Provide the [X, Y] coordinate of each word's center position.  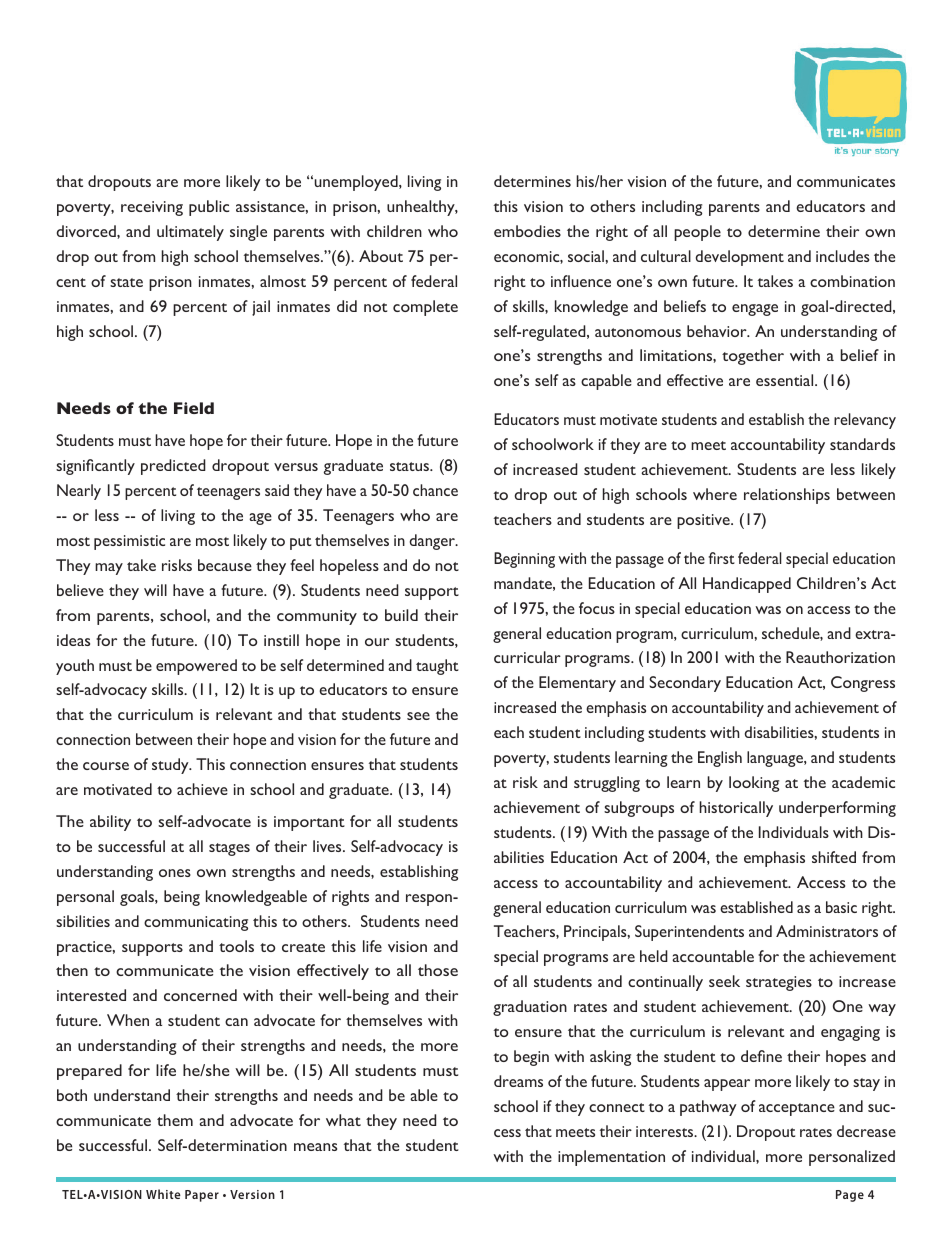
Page [850, 1196]
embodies [527, 231]
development [740, 258]
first [722, 558]
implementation [611, 1158]
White [163, 1194]
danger [433, 542]
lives [328, 846]
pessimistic [129, 542]
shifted [834, 857]
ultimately [190, 233]
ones [175, 873]
